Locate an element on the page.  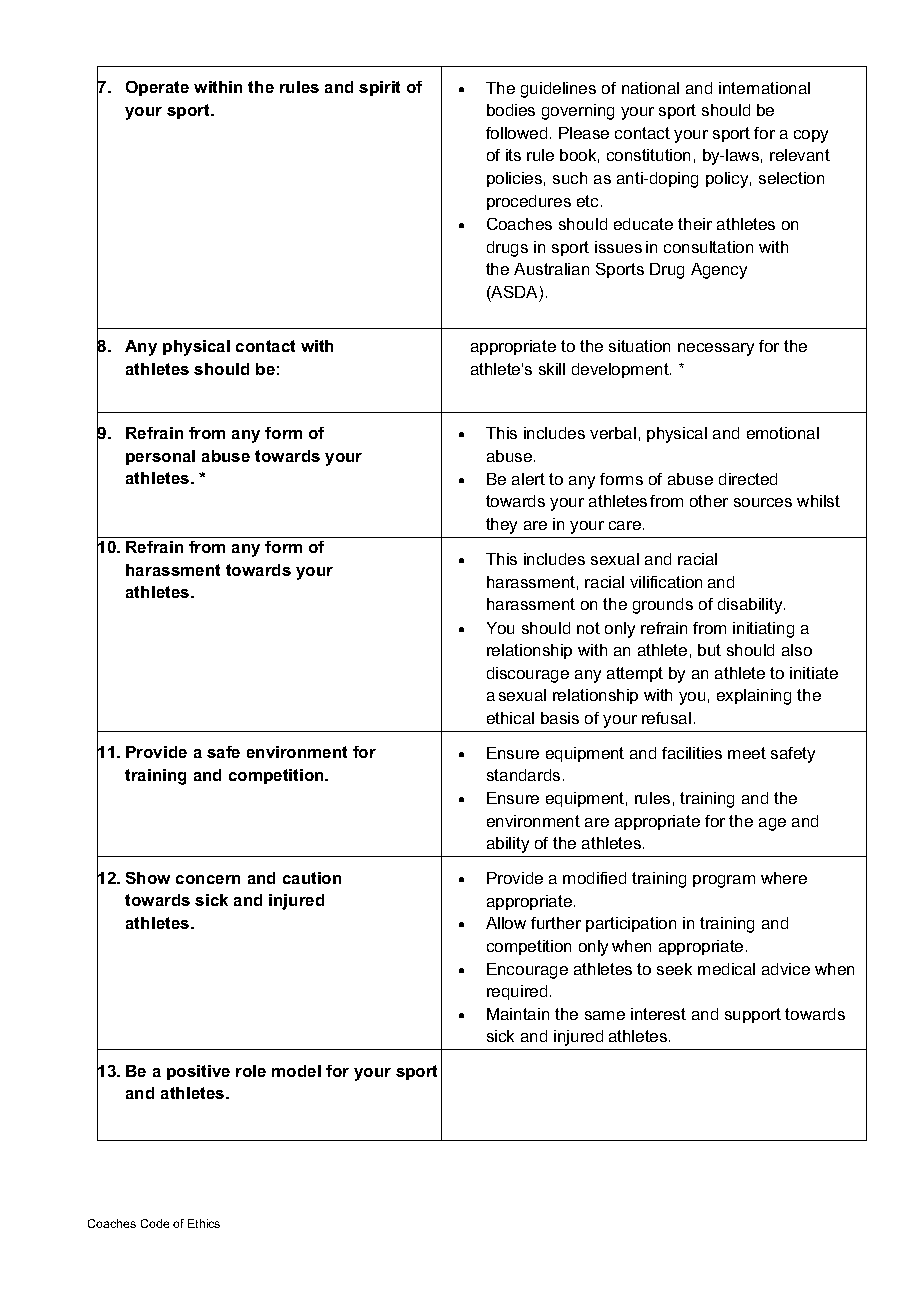
Maintain is located at coordinates (518, 1014).
